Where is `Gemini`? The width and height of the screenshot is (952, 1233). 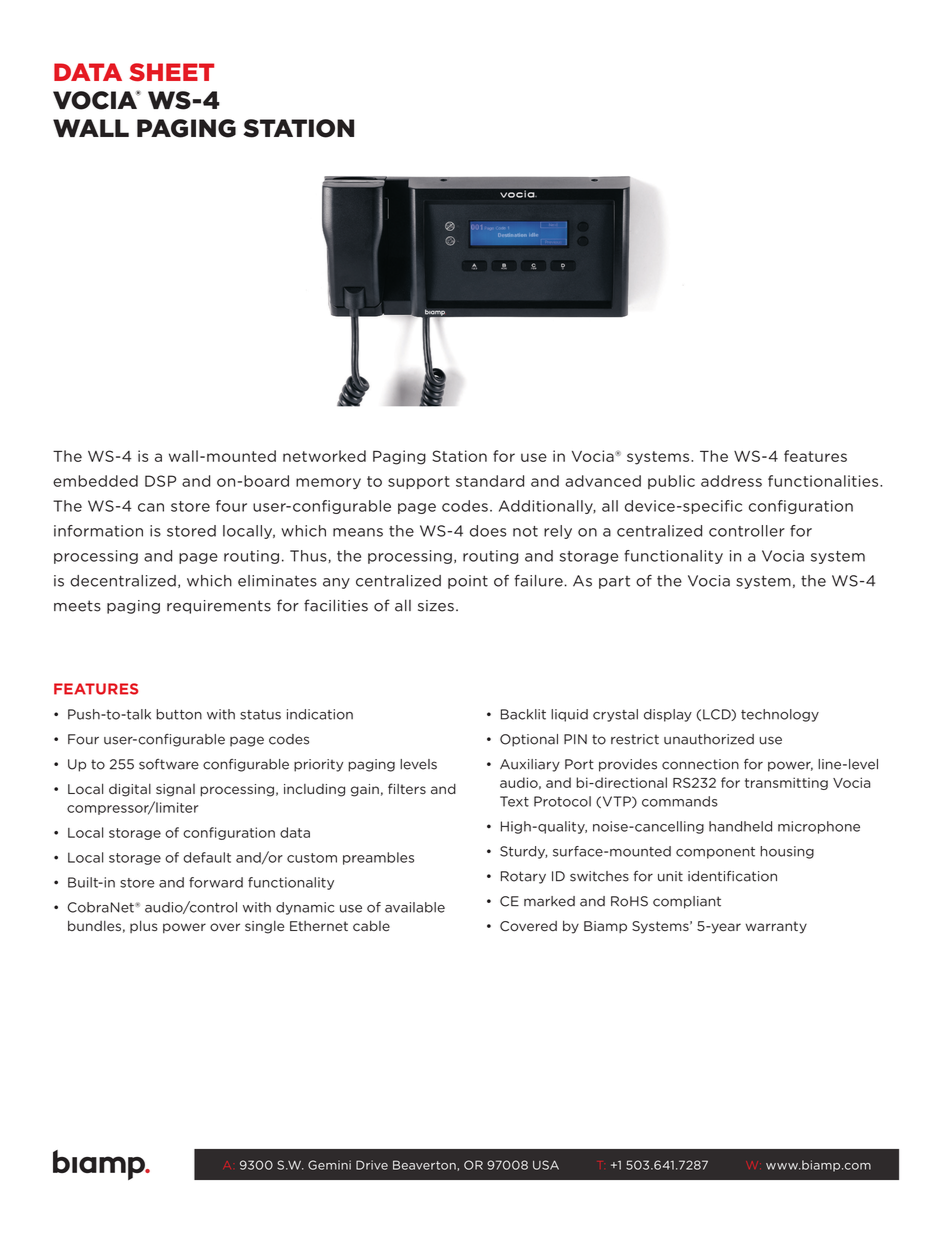 Gemini is located at coordinates (329, 1165).
